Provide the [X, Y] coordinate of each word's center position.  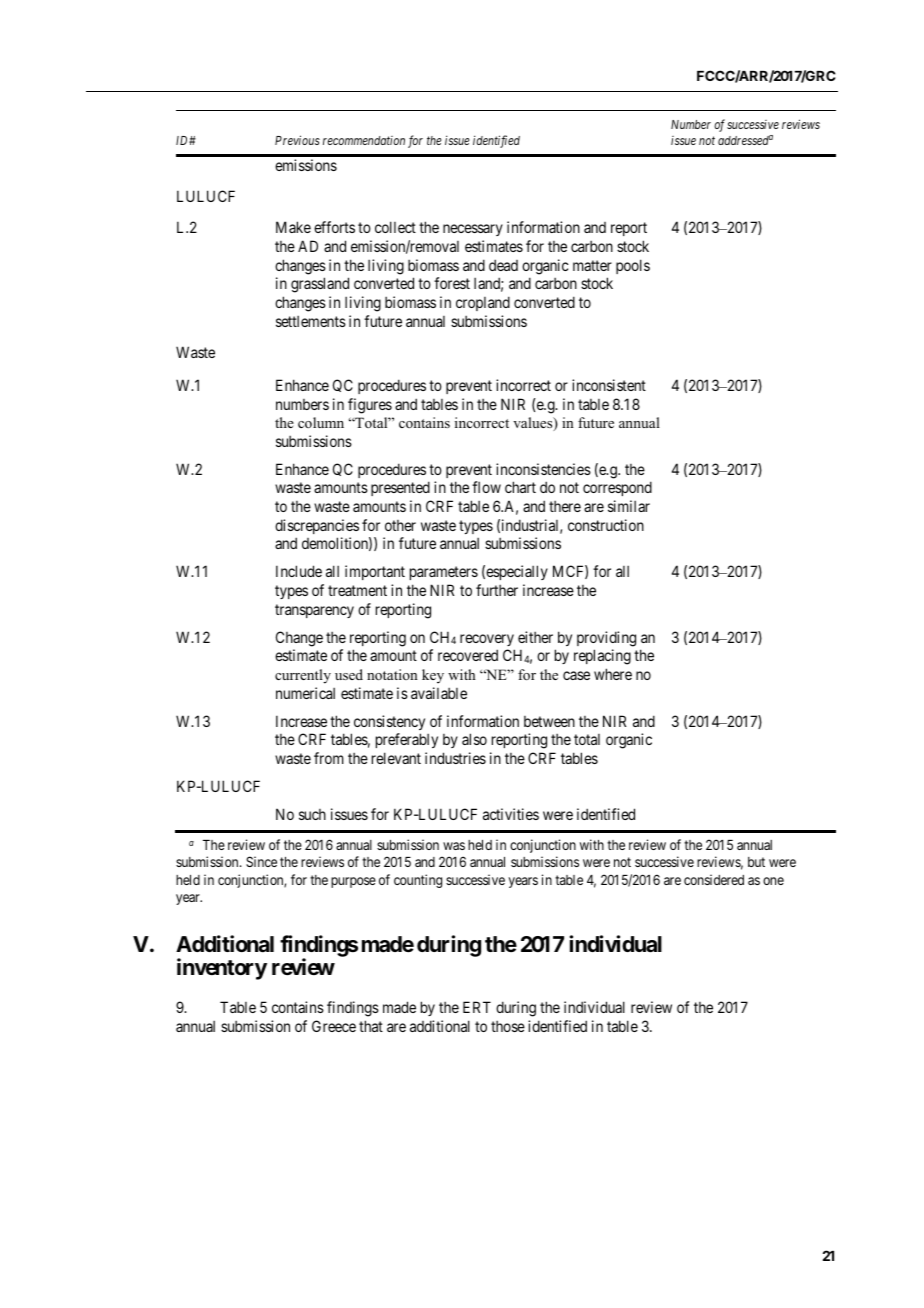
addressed [744, 140]
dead [503, 265]
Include [299, 571]
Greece [334, 1026]
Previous [297, 140]
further [497, 590]
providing [606, 639]
